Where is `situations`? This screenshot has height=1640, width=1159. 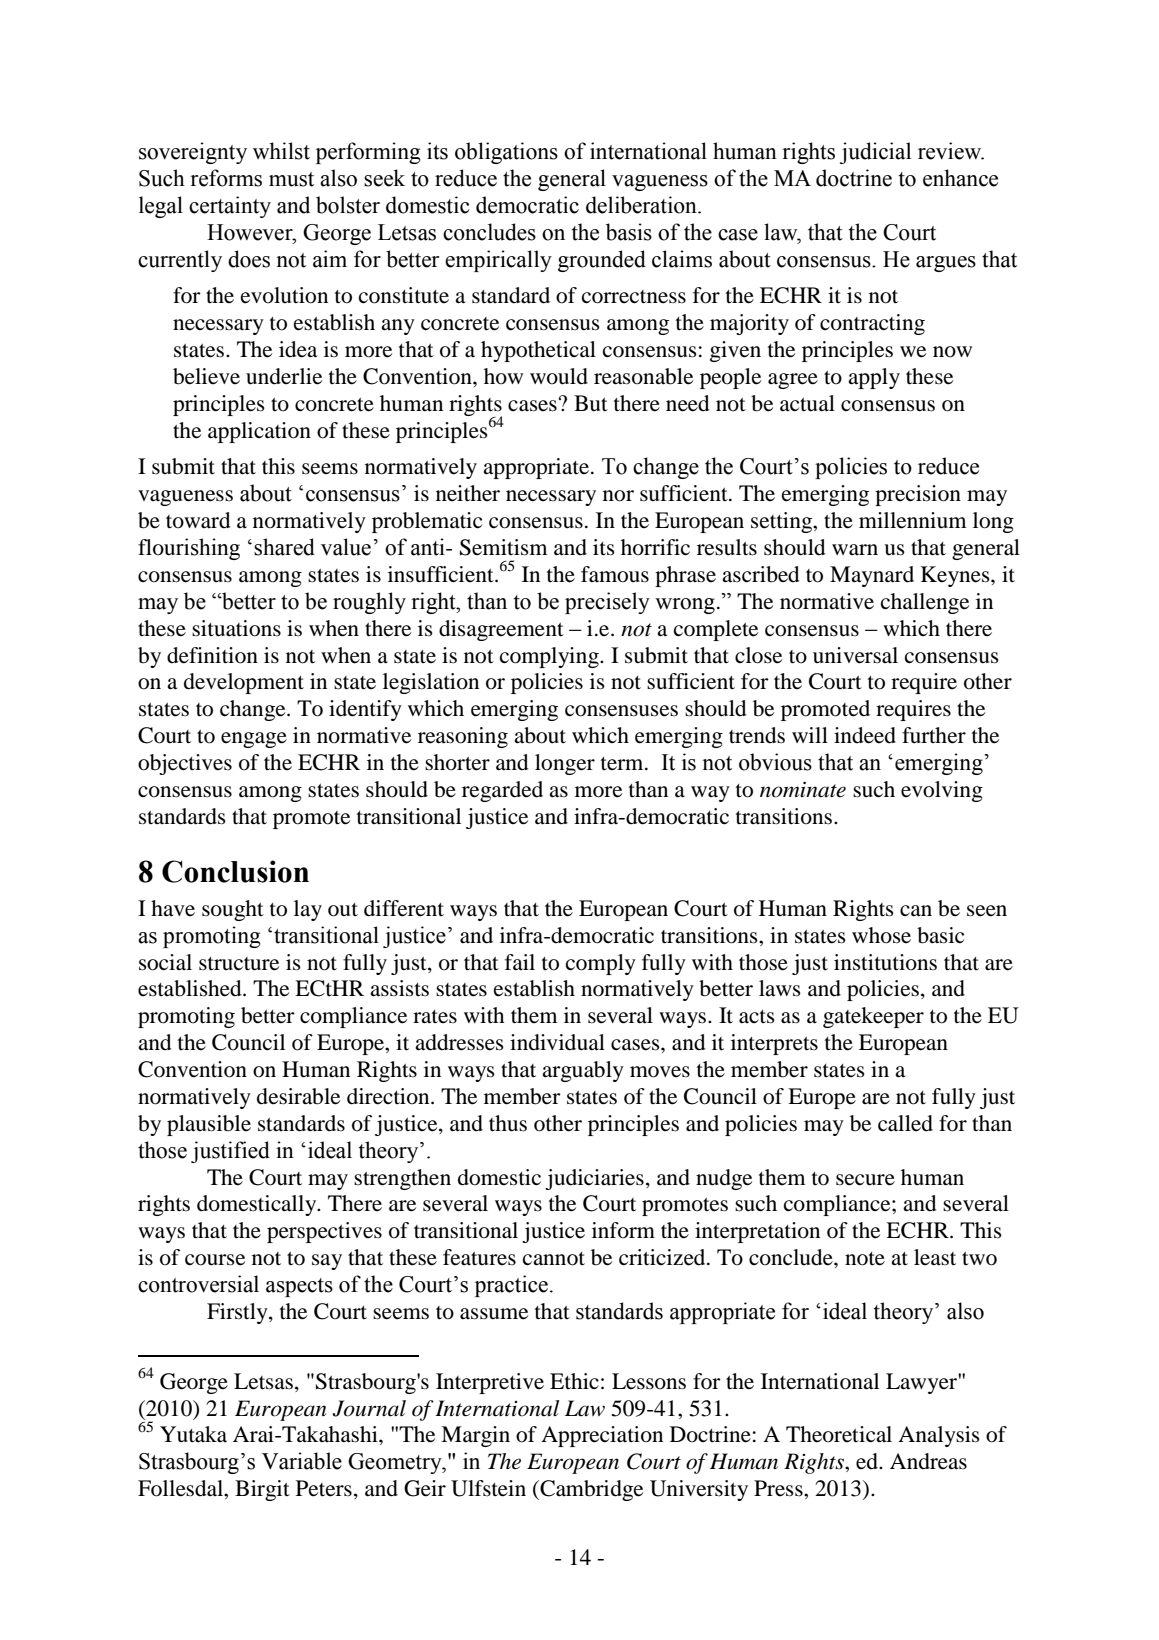
situations is located at coordinates (236, 628).
